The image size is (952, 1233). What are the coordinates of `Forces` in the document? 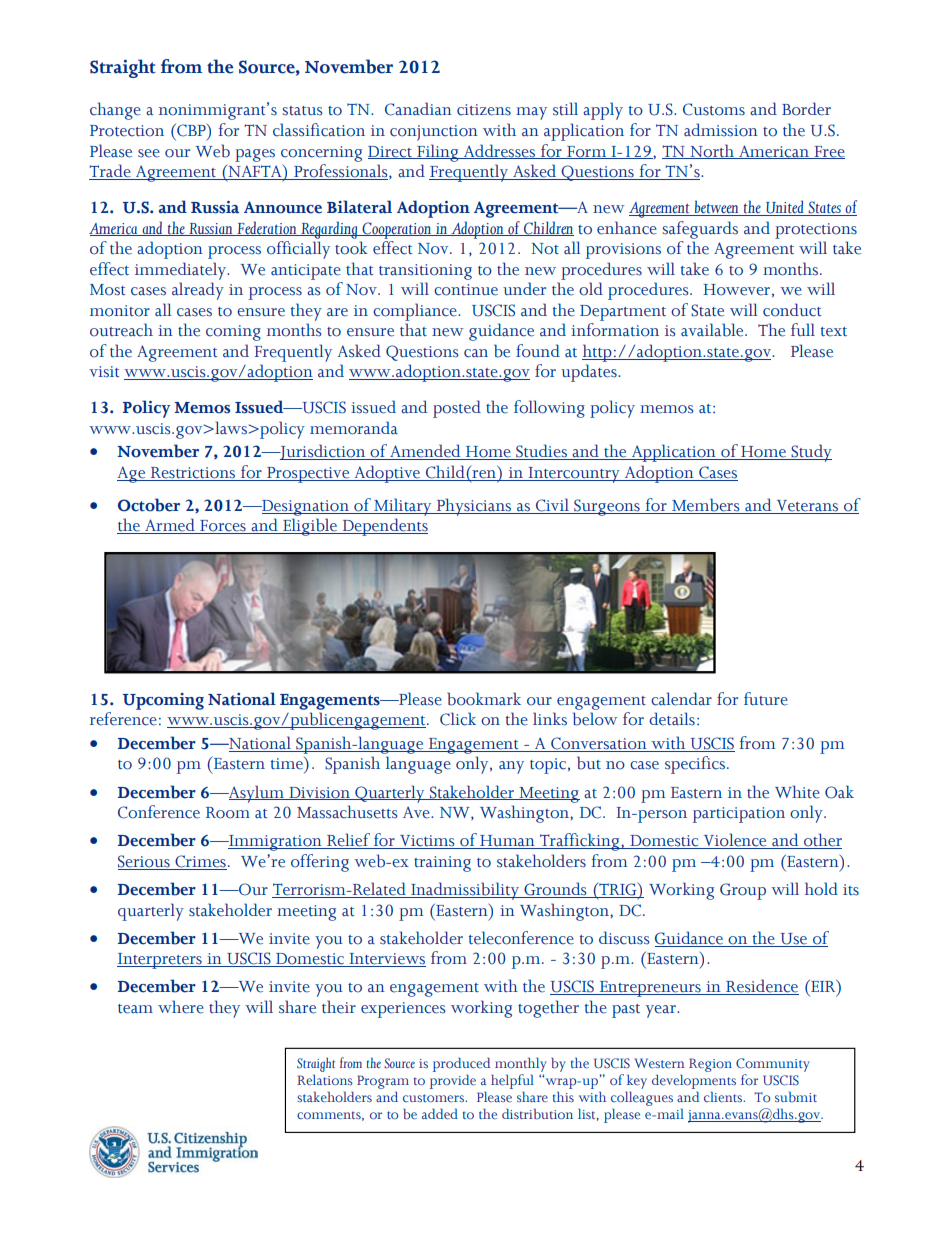 It's located at (223, 527).
